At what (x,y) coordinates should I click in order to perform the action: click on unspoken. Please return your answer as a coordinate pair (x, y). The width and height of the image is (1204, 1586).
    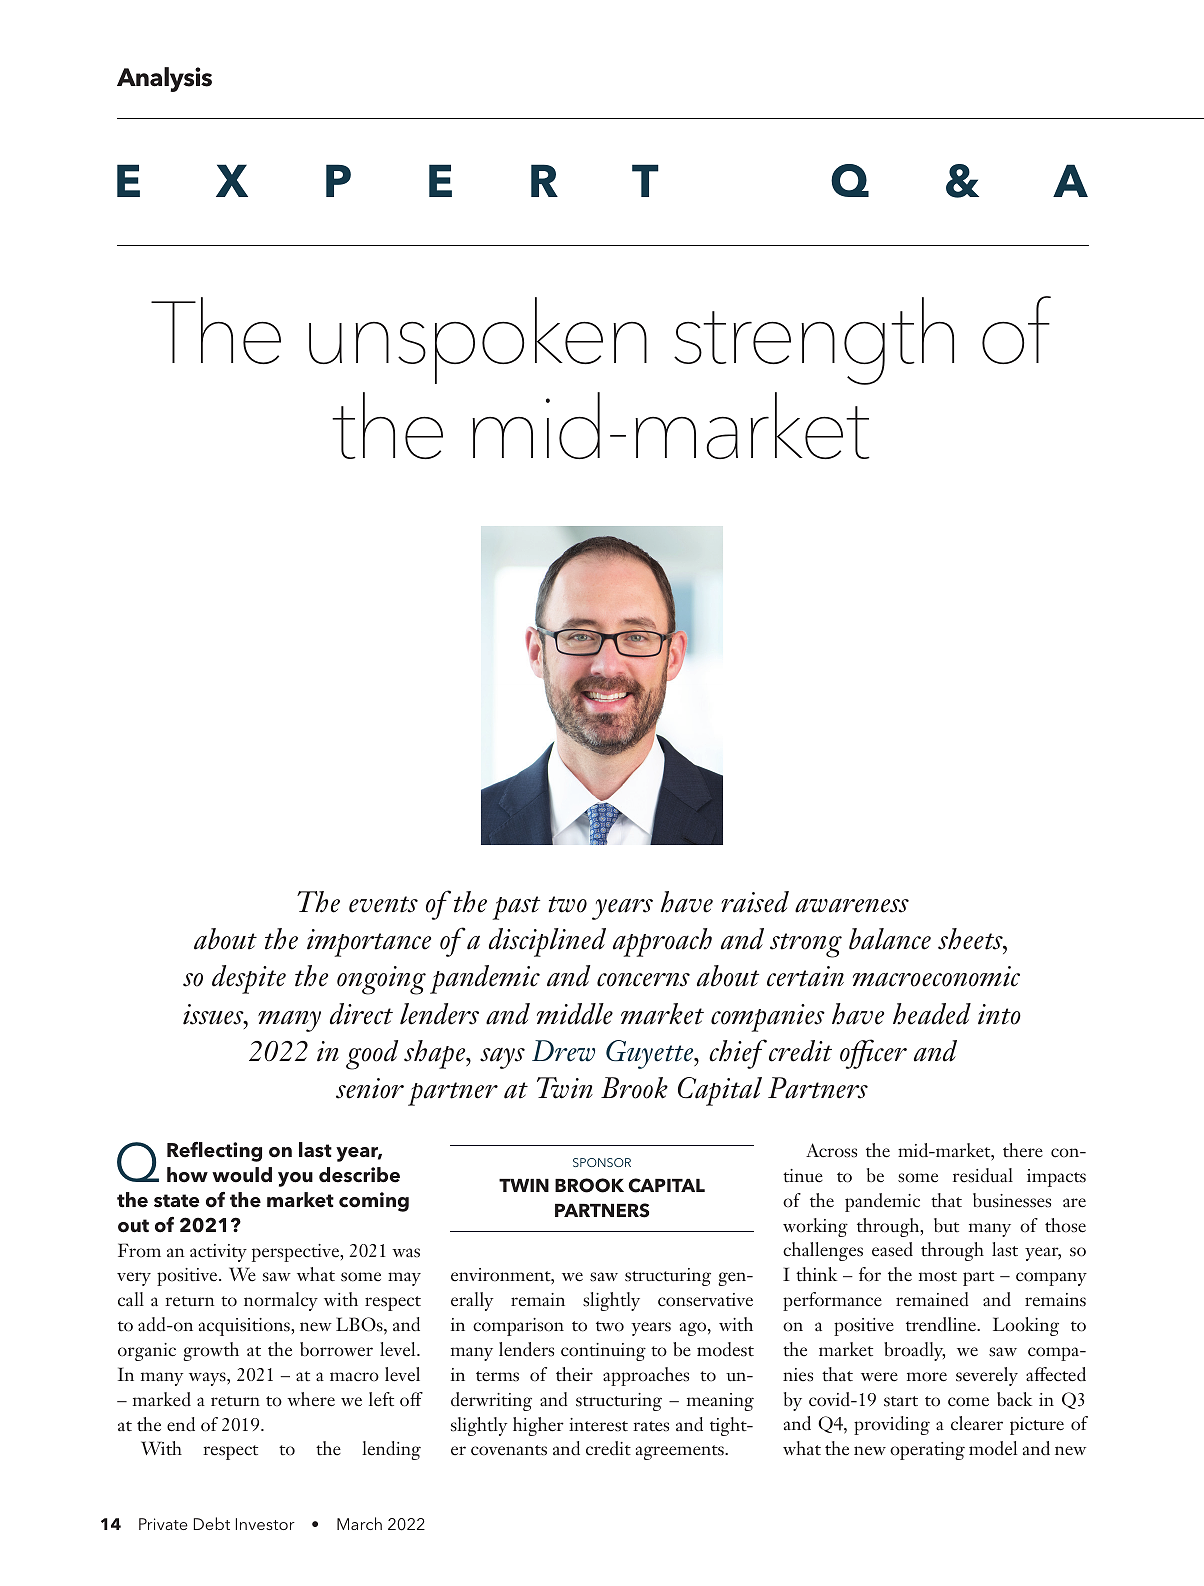
    Looking at the image, I should click on (478, 340).
